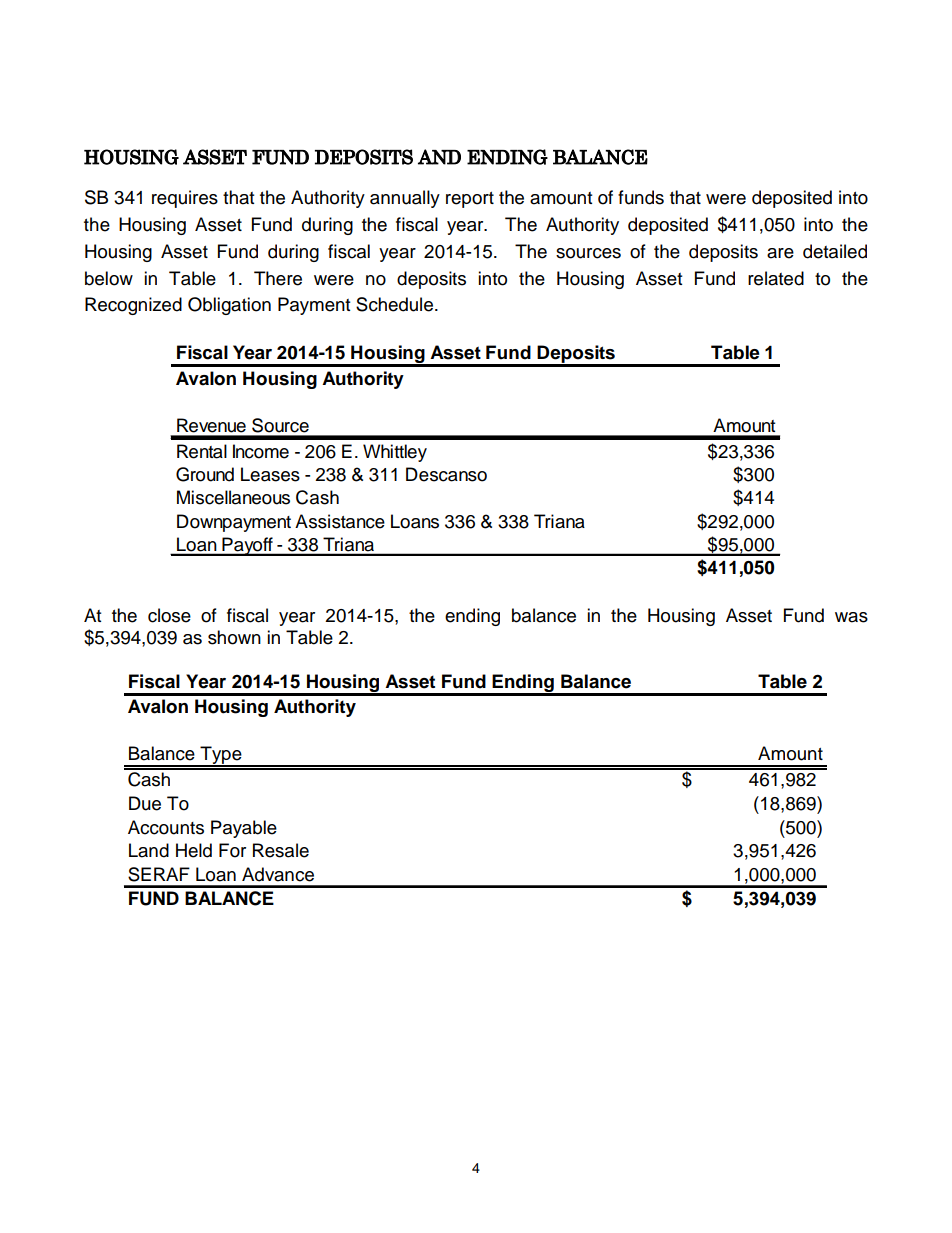  Describe the element at coordinates (780, 253) in the document. I see `are` at that location.
